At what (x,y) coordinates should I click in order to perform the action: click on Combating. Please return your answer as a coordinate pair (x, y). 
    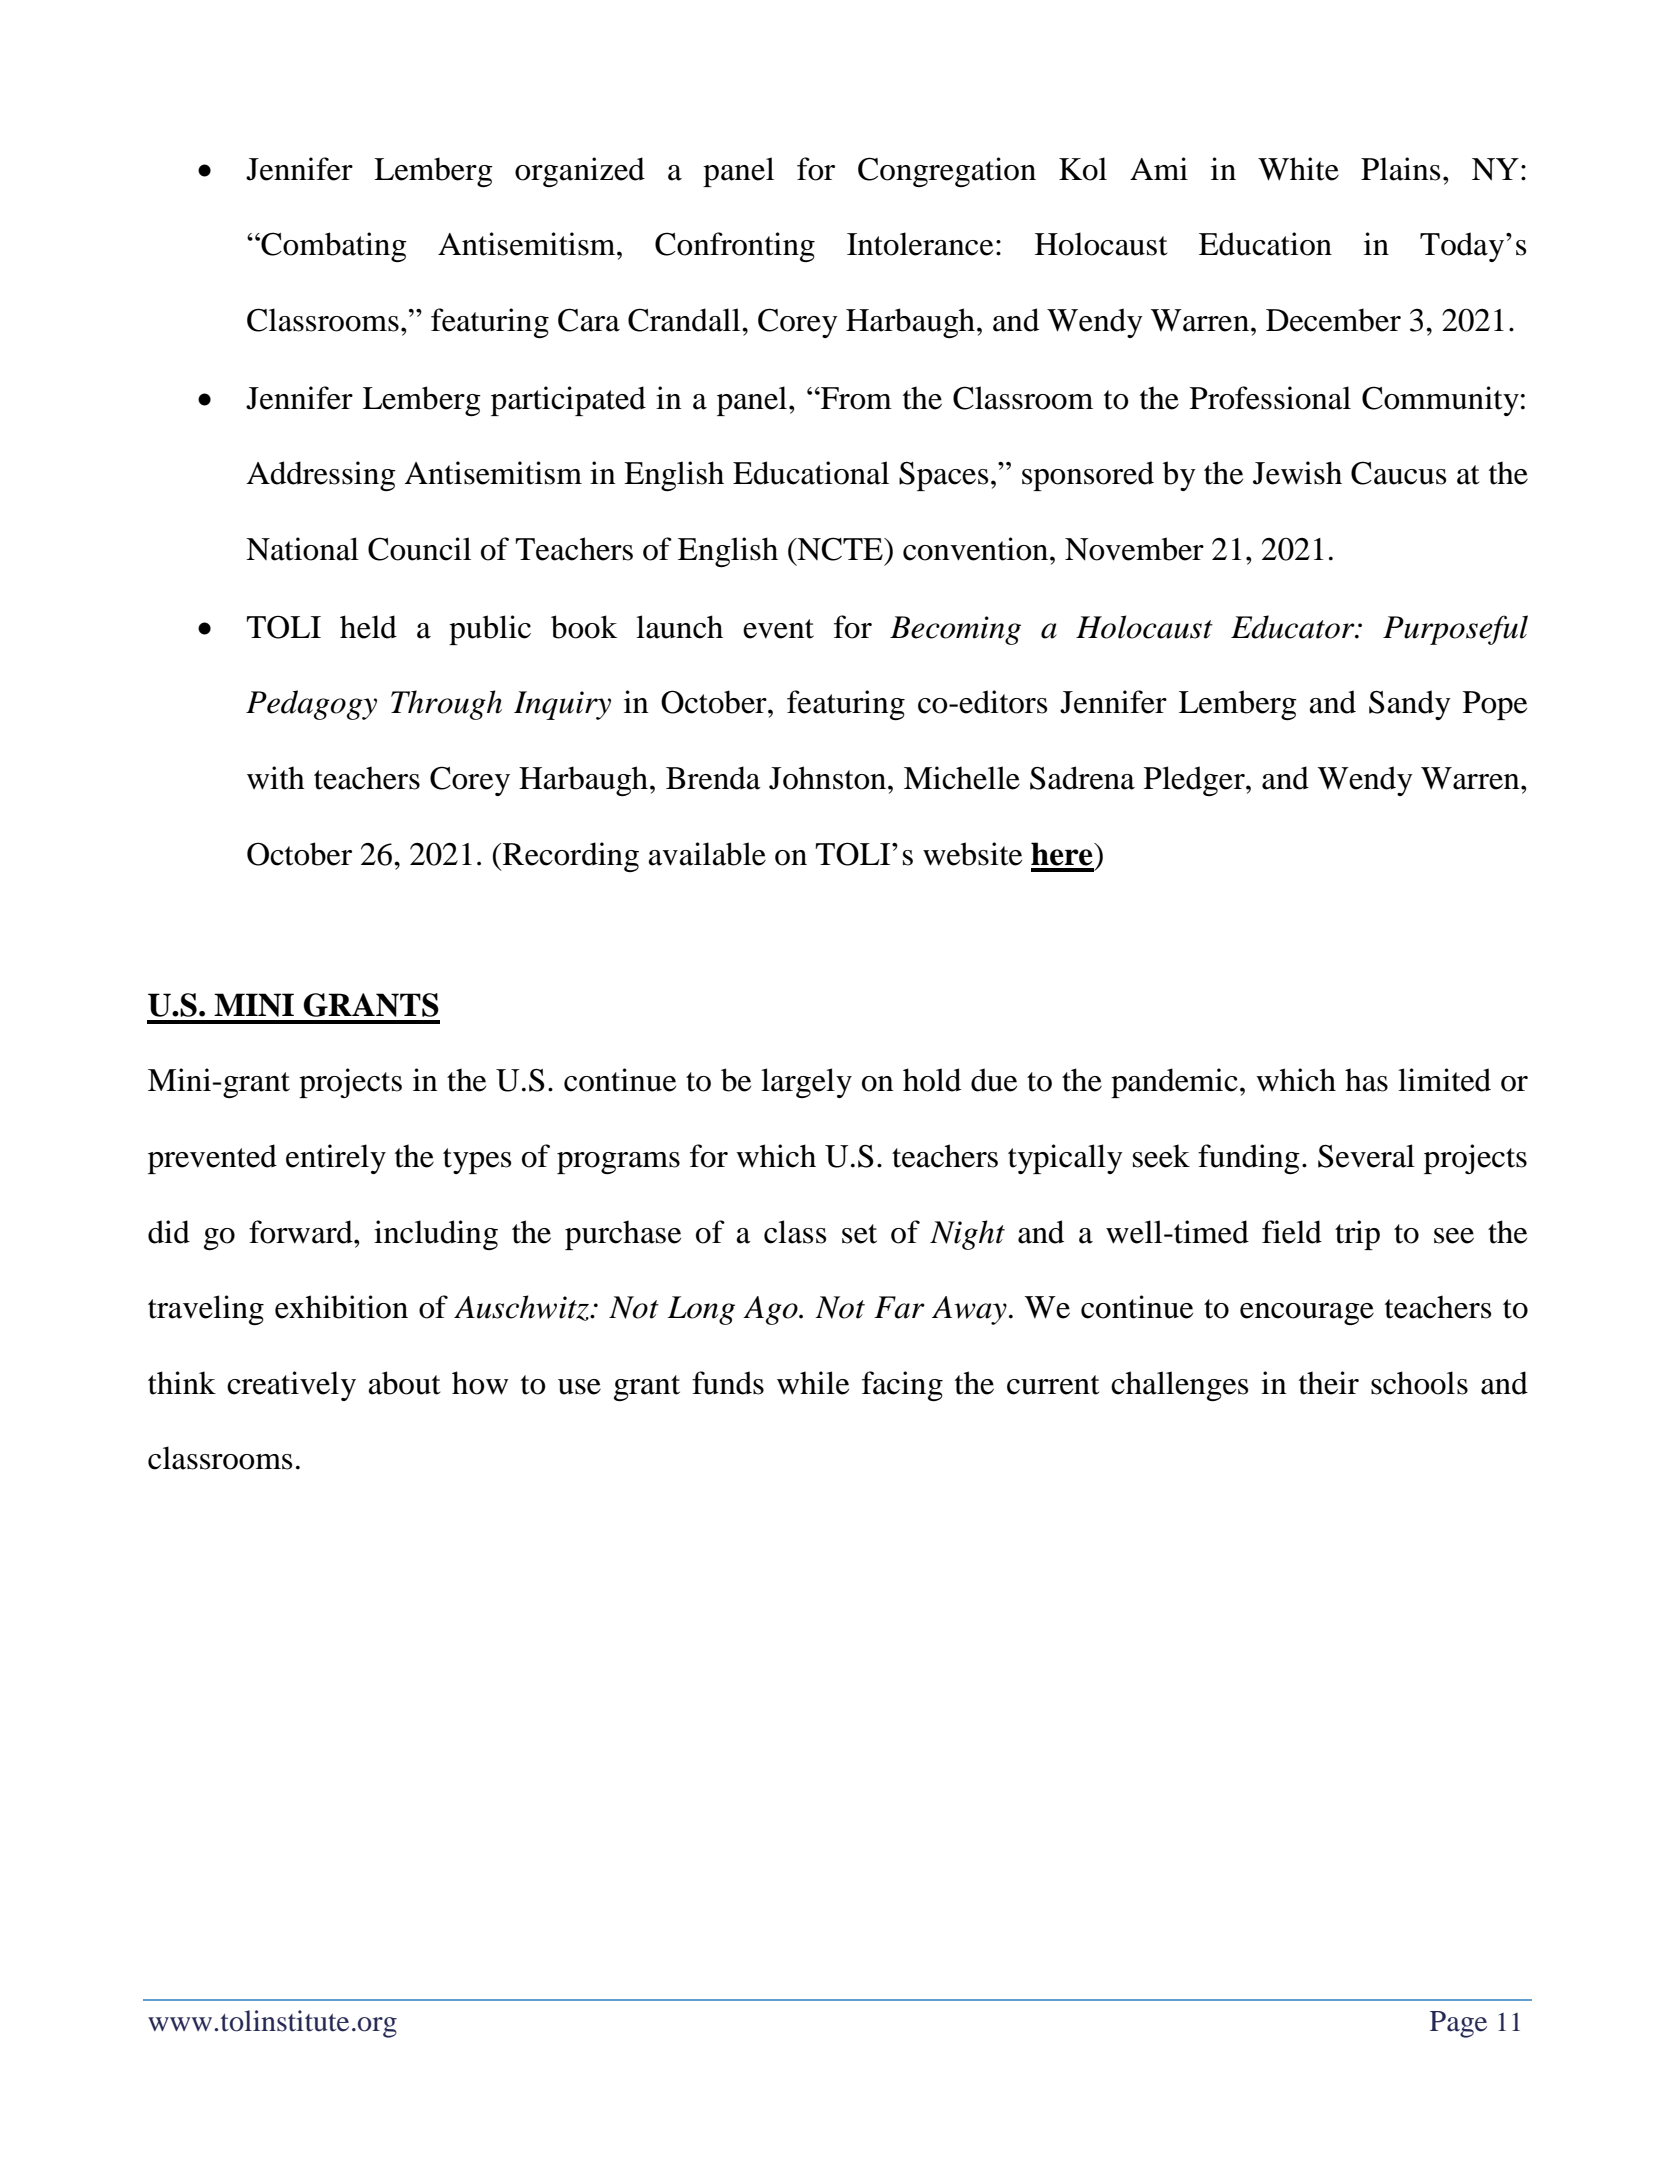
    Looking at the image, I should click on (333, 247).
